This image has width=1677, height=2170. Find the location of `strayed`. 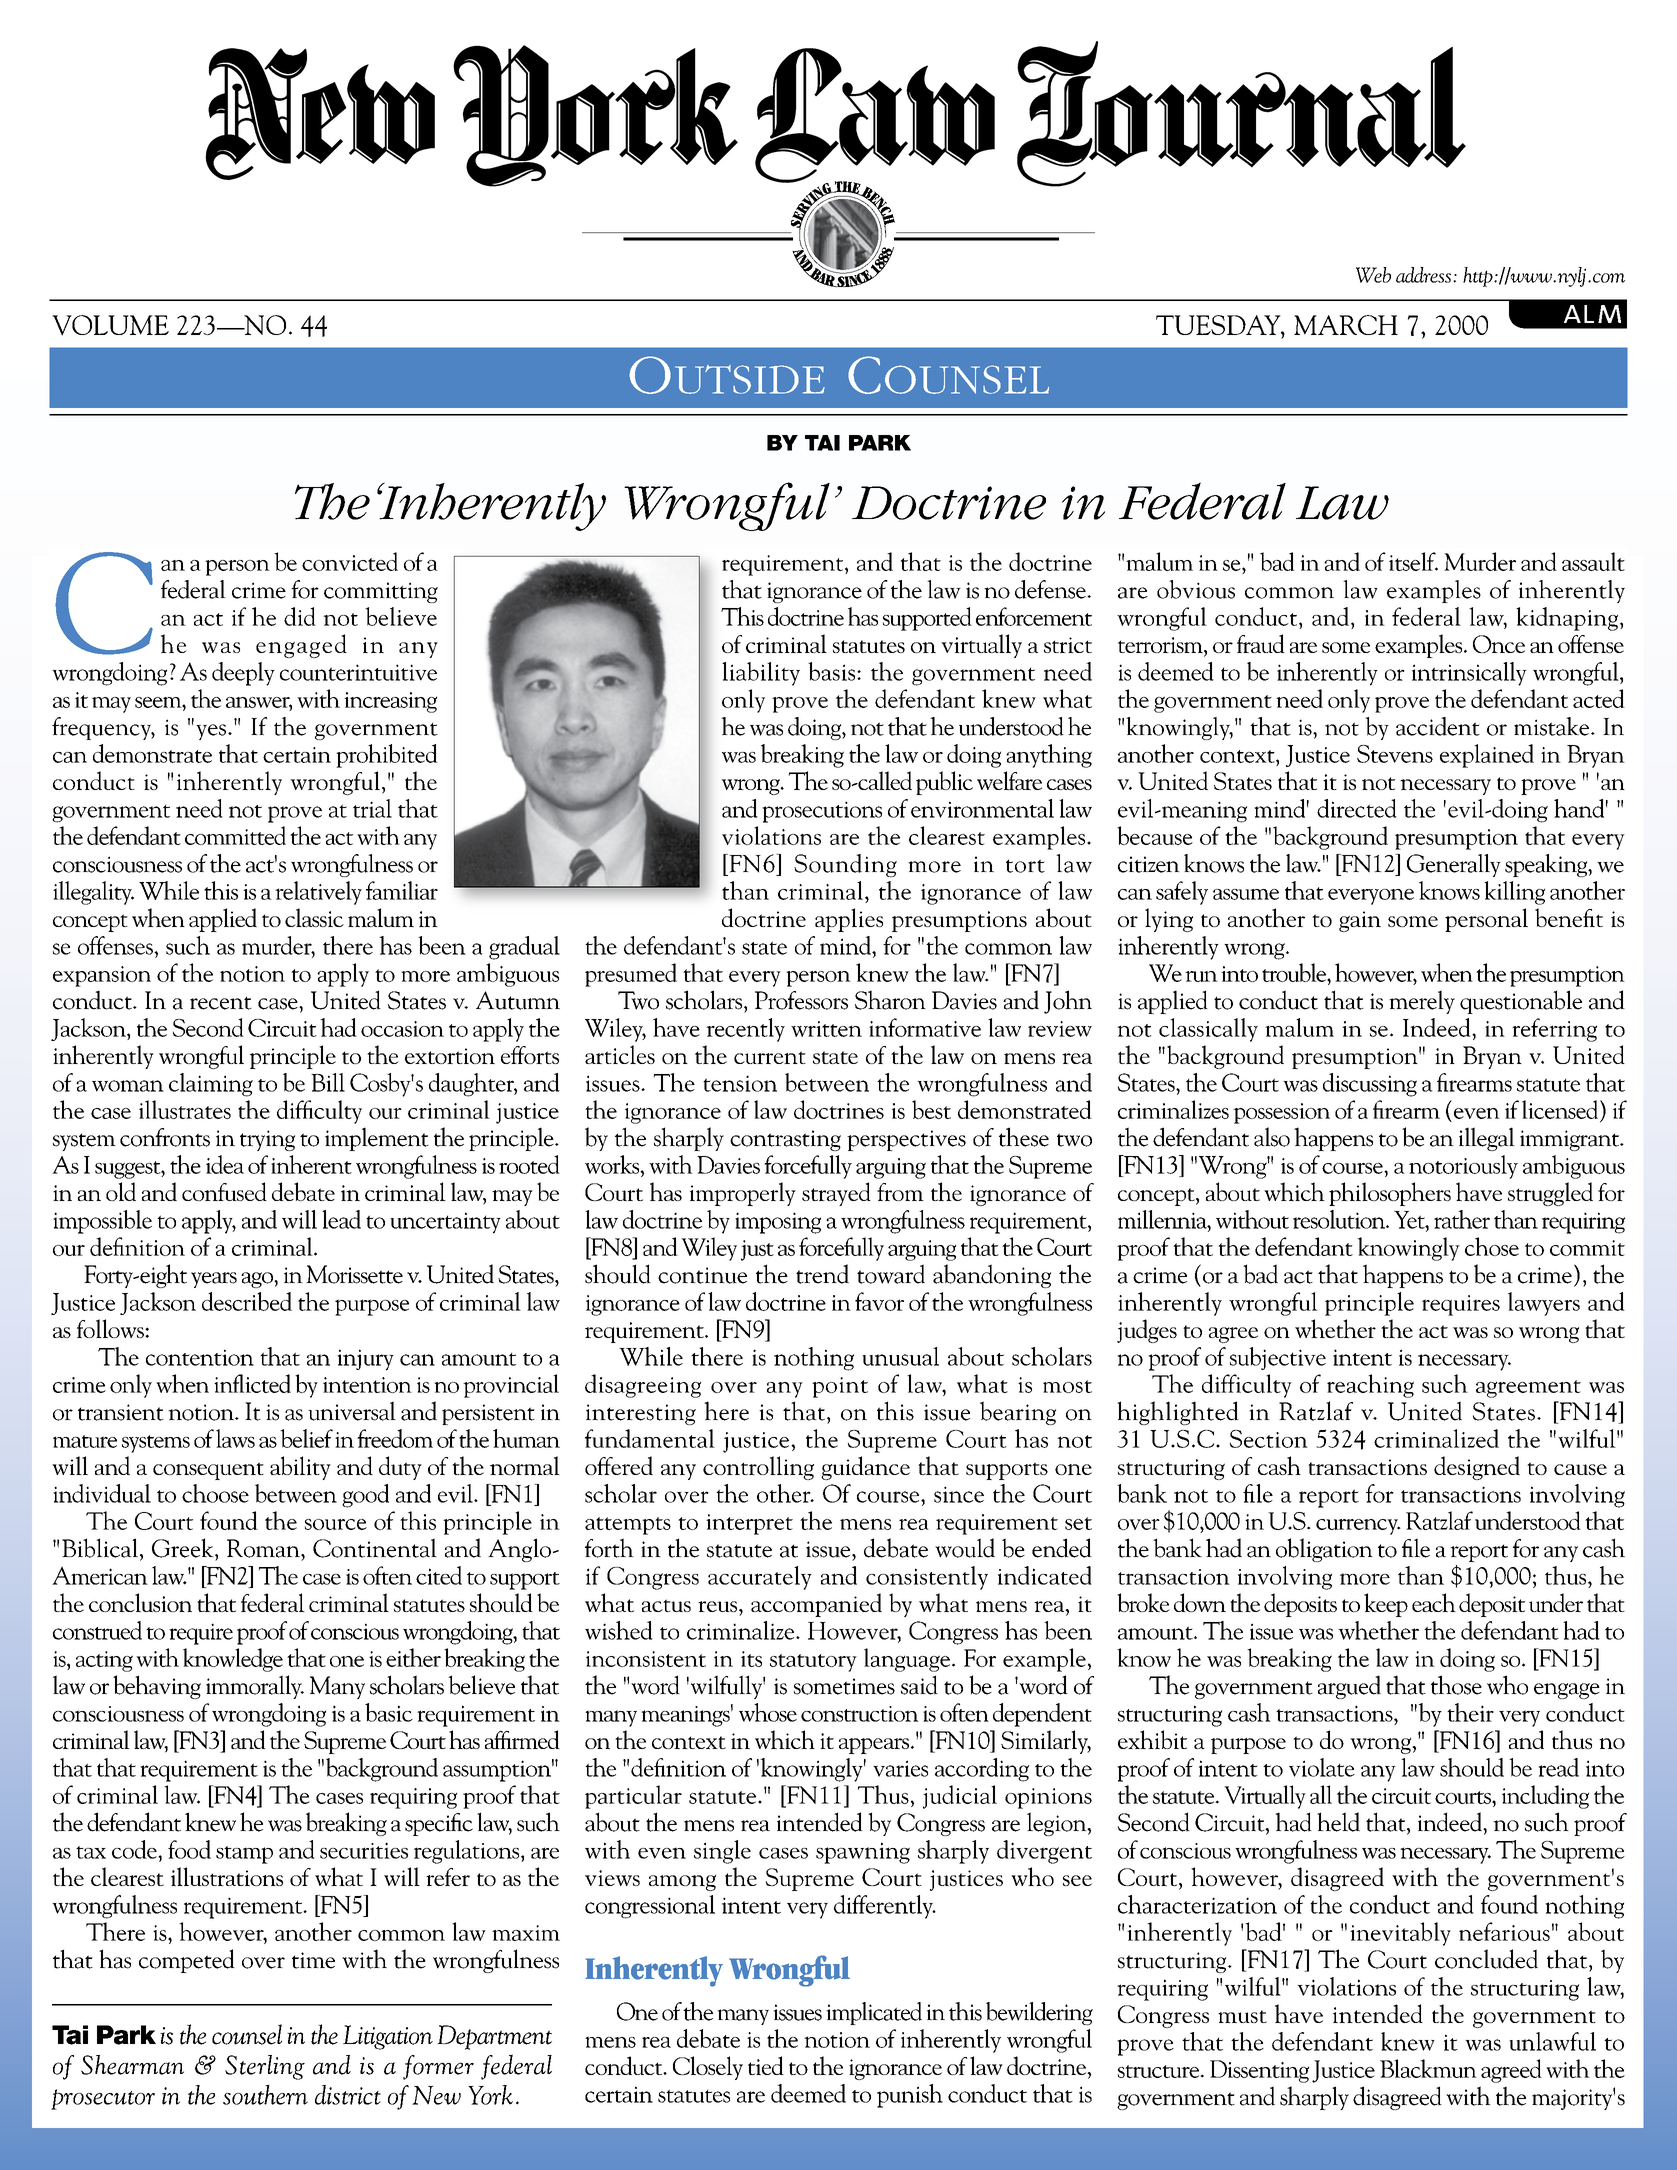

strayed is located at coordinates (836, 1194).
